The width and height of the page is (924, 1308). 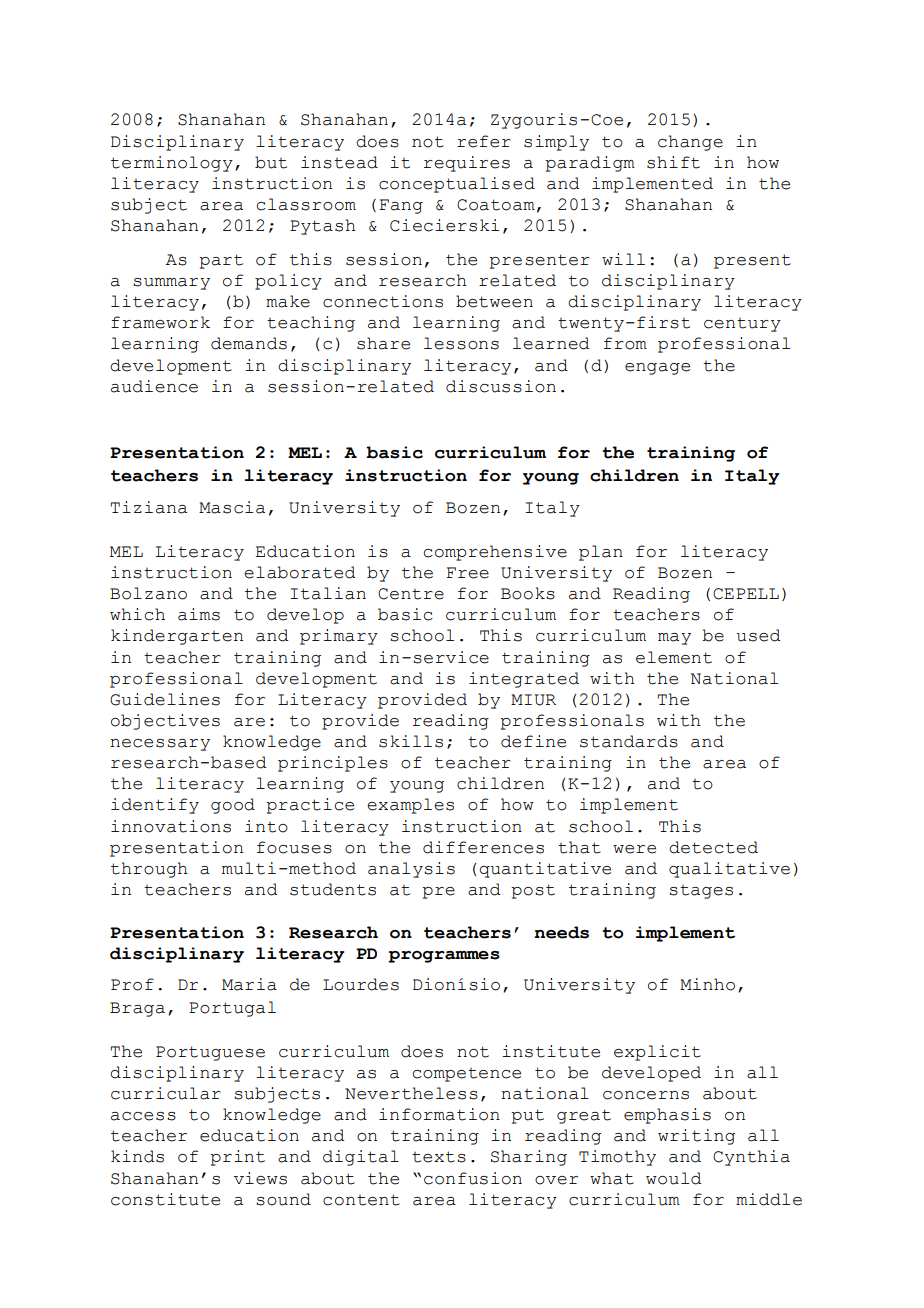 I want to click on print, so click(x=237, y=1158).
